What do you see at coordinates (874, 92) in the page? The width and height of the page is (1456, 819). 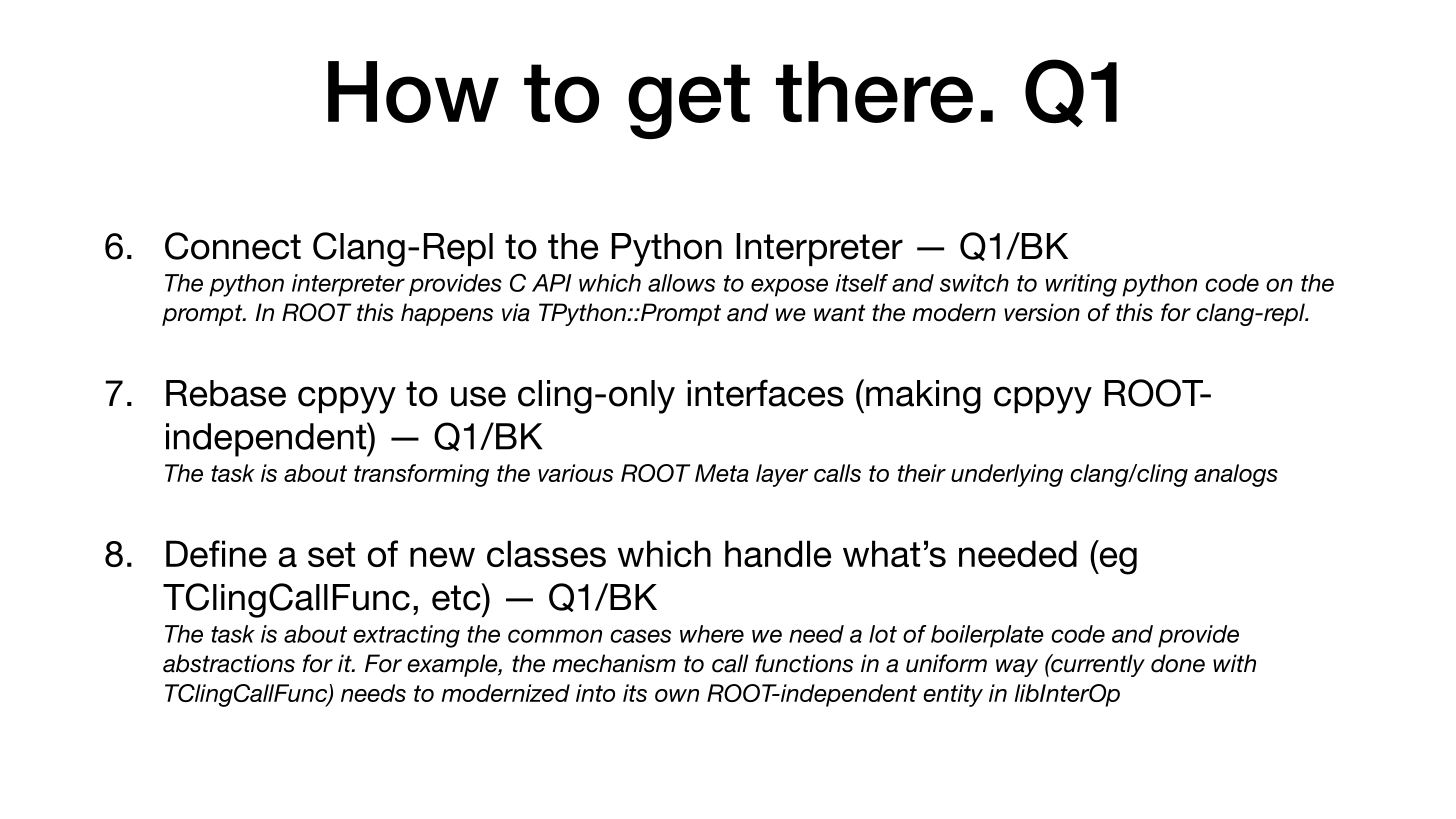 I see `there` at bounding box center [874, 92].
